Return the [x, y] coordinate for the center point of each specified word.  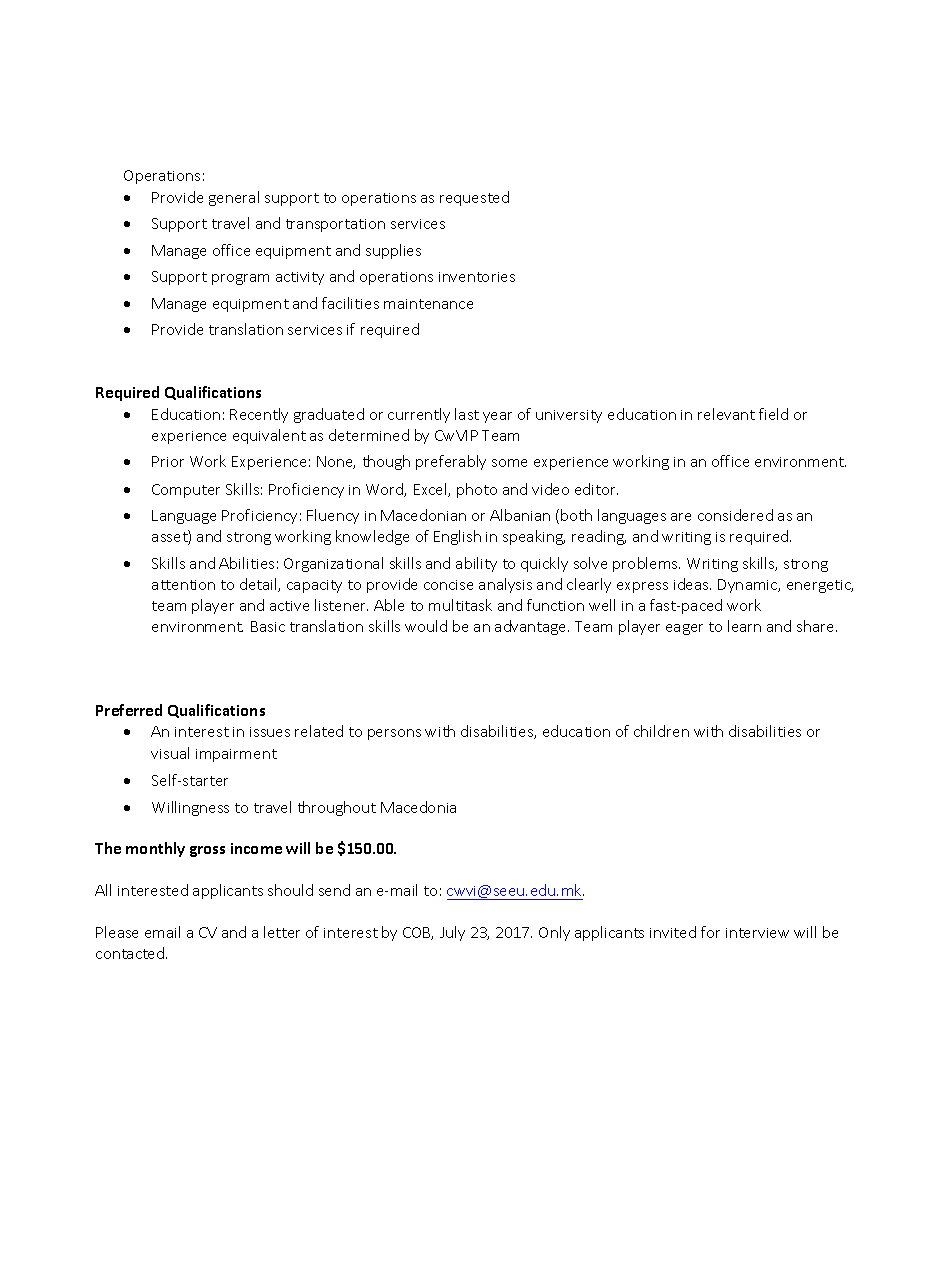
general [234, 198]
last [467, 414]
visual [170, 753]
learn [744, 626]
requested [474, 198]
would [426, 626]
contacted [131, 953]
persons [394, 734]
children [661, 731]
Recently [259, 415]
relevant [726, 414]
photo [477, 490]
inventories [477, 277]
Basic [268, 626]
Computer [186, 491]
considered [735, 515]
